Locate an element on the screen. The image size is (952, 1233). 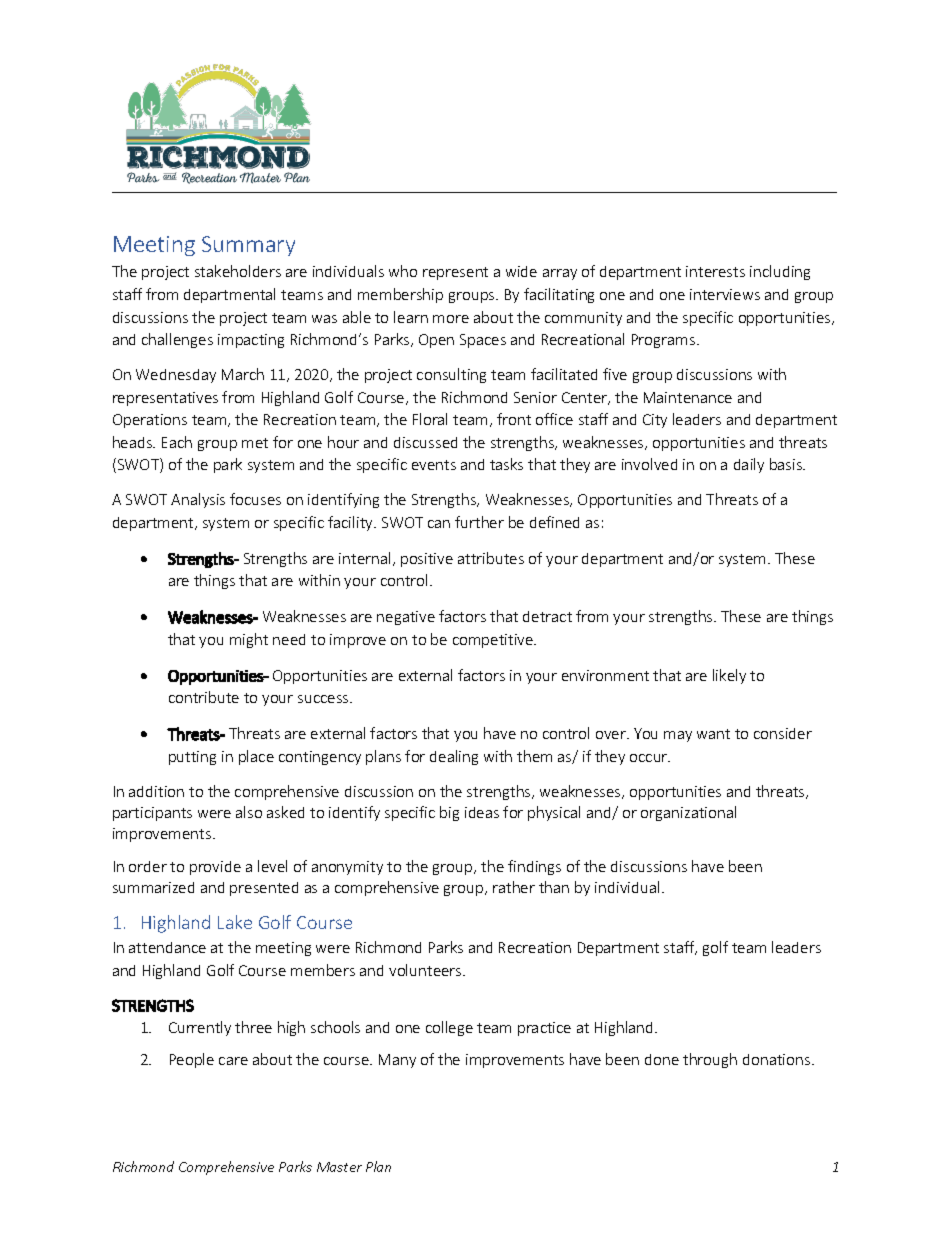
stakeholders is located at coordinates (238, 271).
